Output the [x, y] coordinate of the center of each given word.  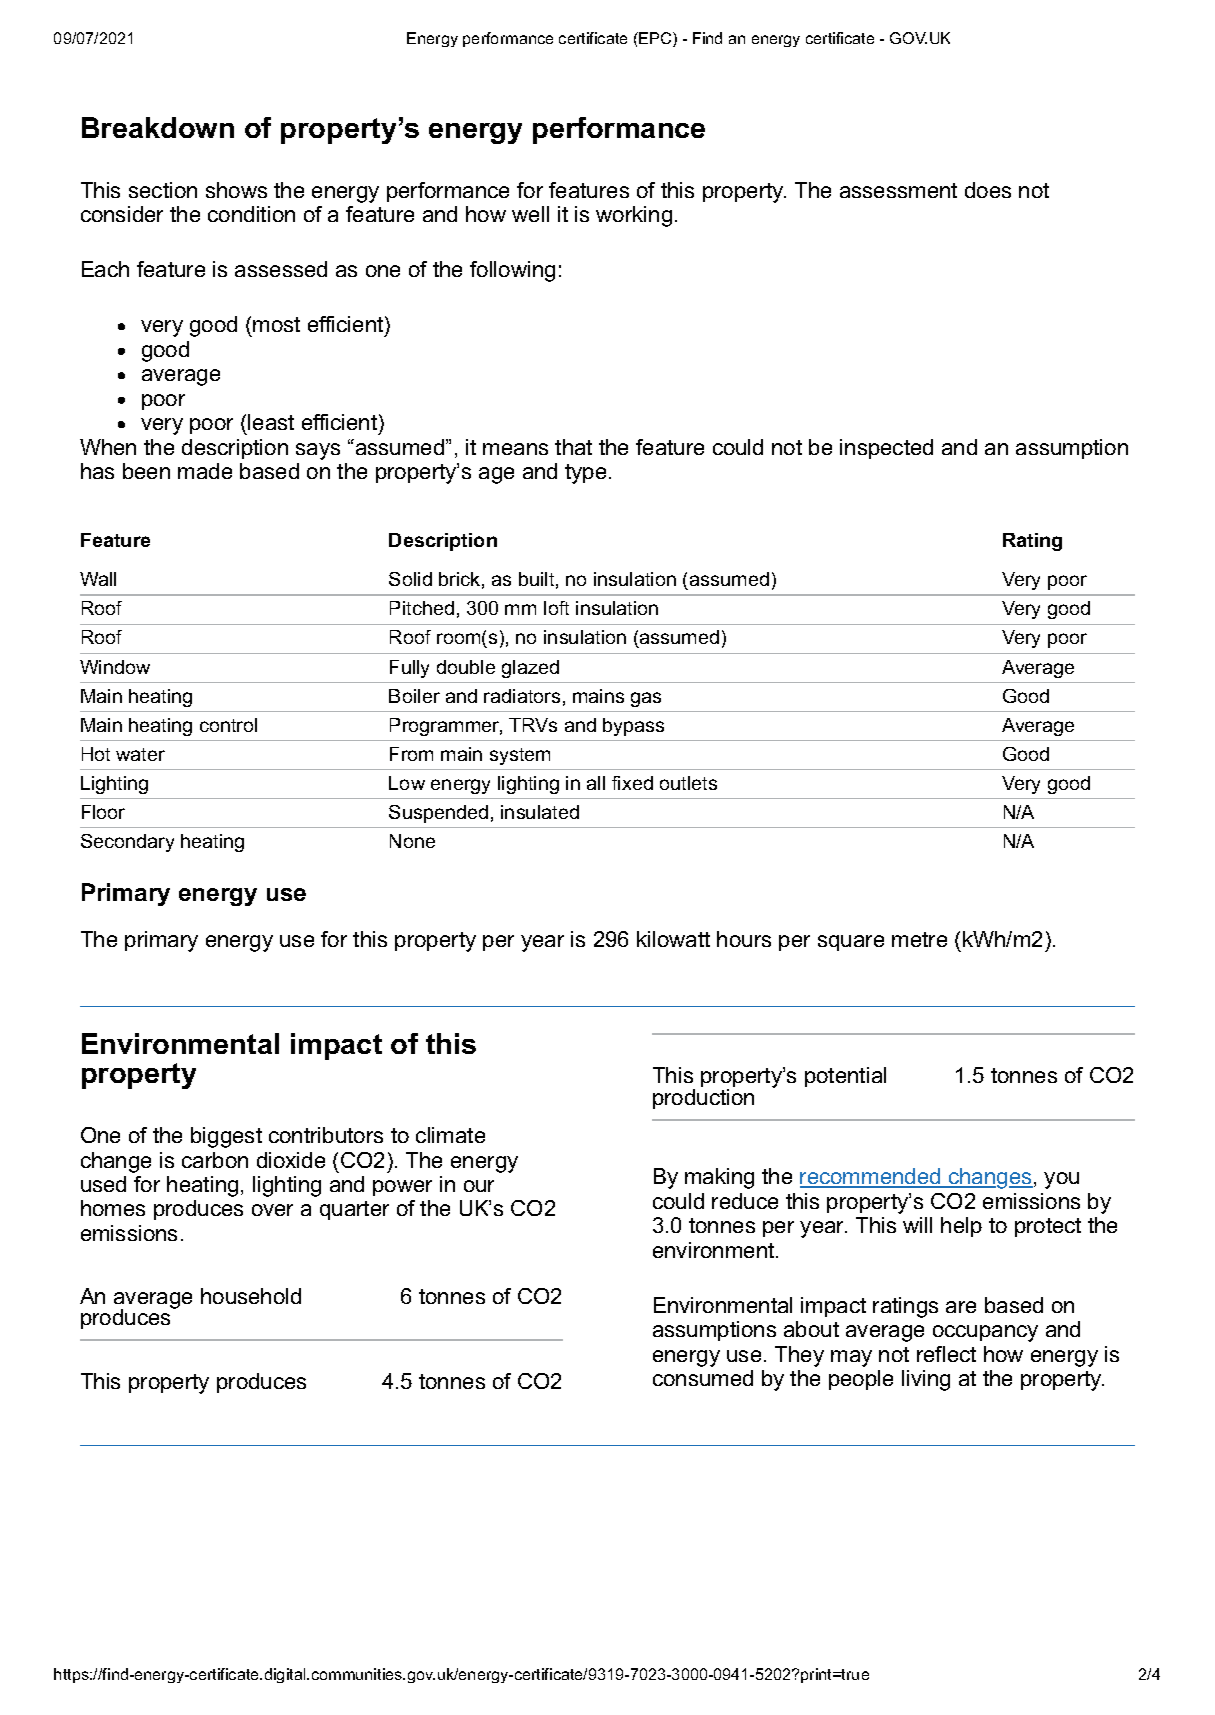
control [228, 725]
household [251, 1296]
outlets [688, 783]
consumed [703, 1378]
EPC [655, 39]
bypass [633, 727]
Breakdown [158, 127]
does [988, 190]
